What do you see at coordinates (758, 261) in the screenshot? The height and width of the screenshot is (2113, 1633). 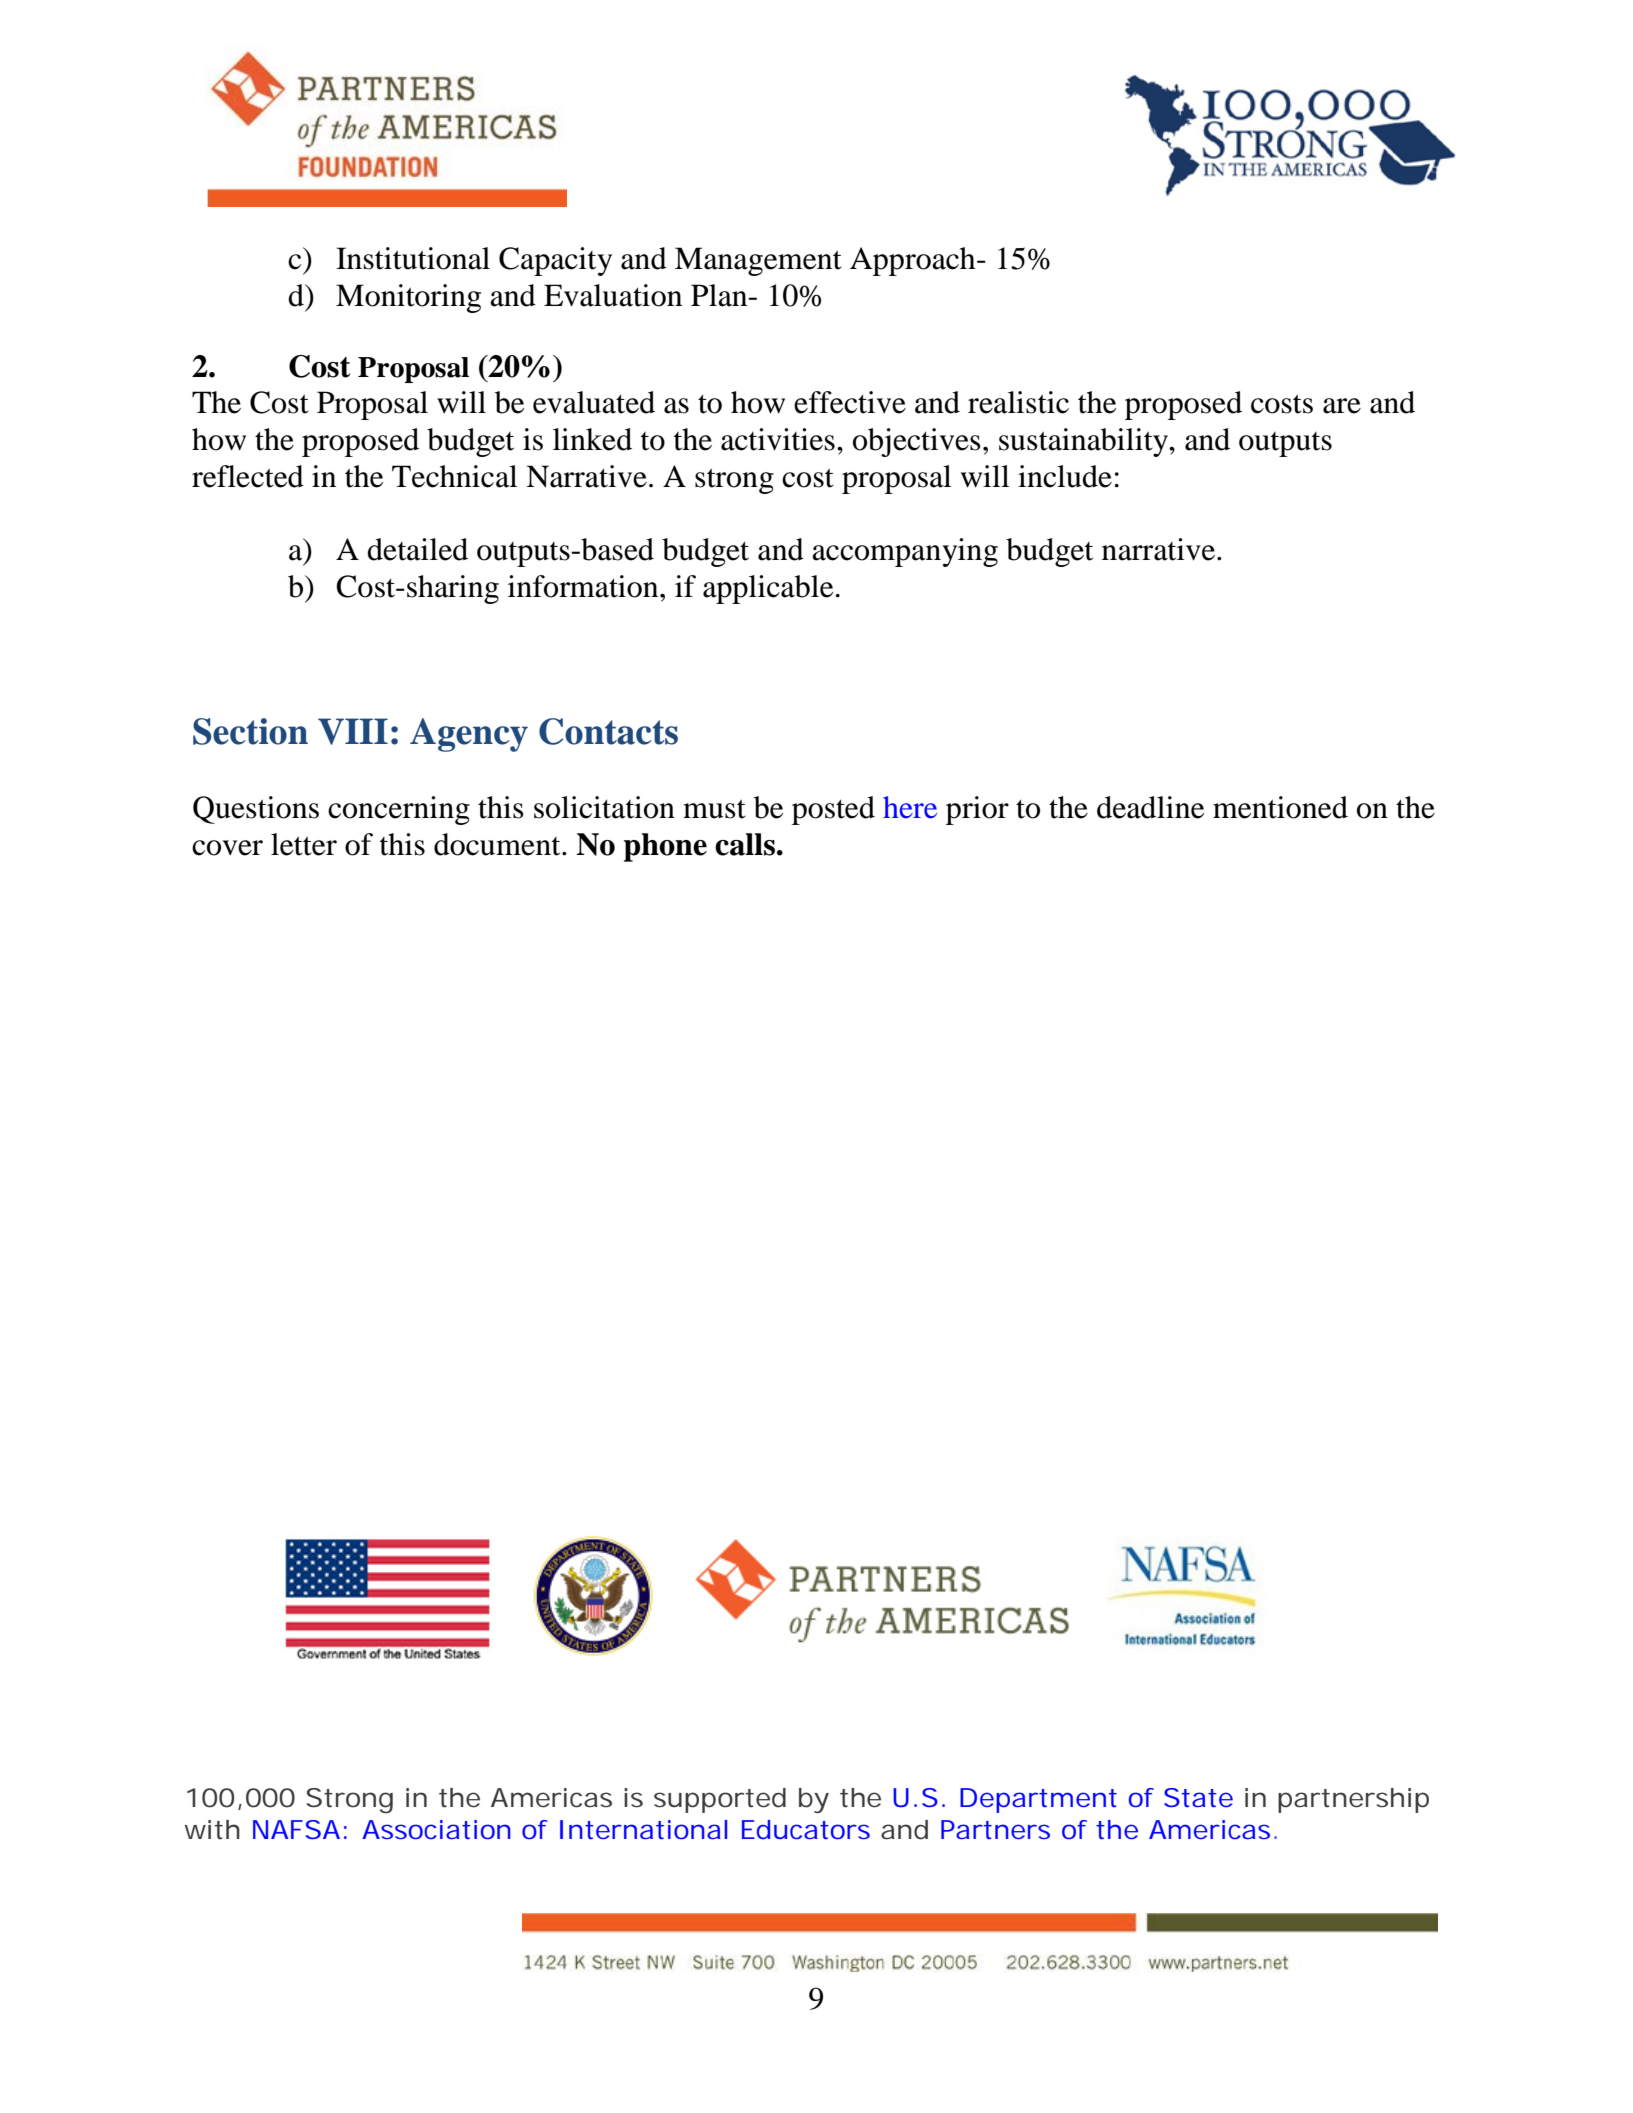 I see `Management` at bounding box center [758, 261].
